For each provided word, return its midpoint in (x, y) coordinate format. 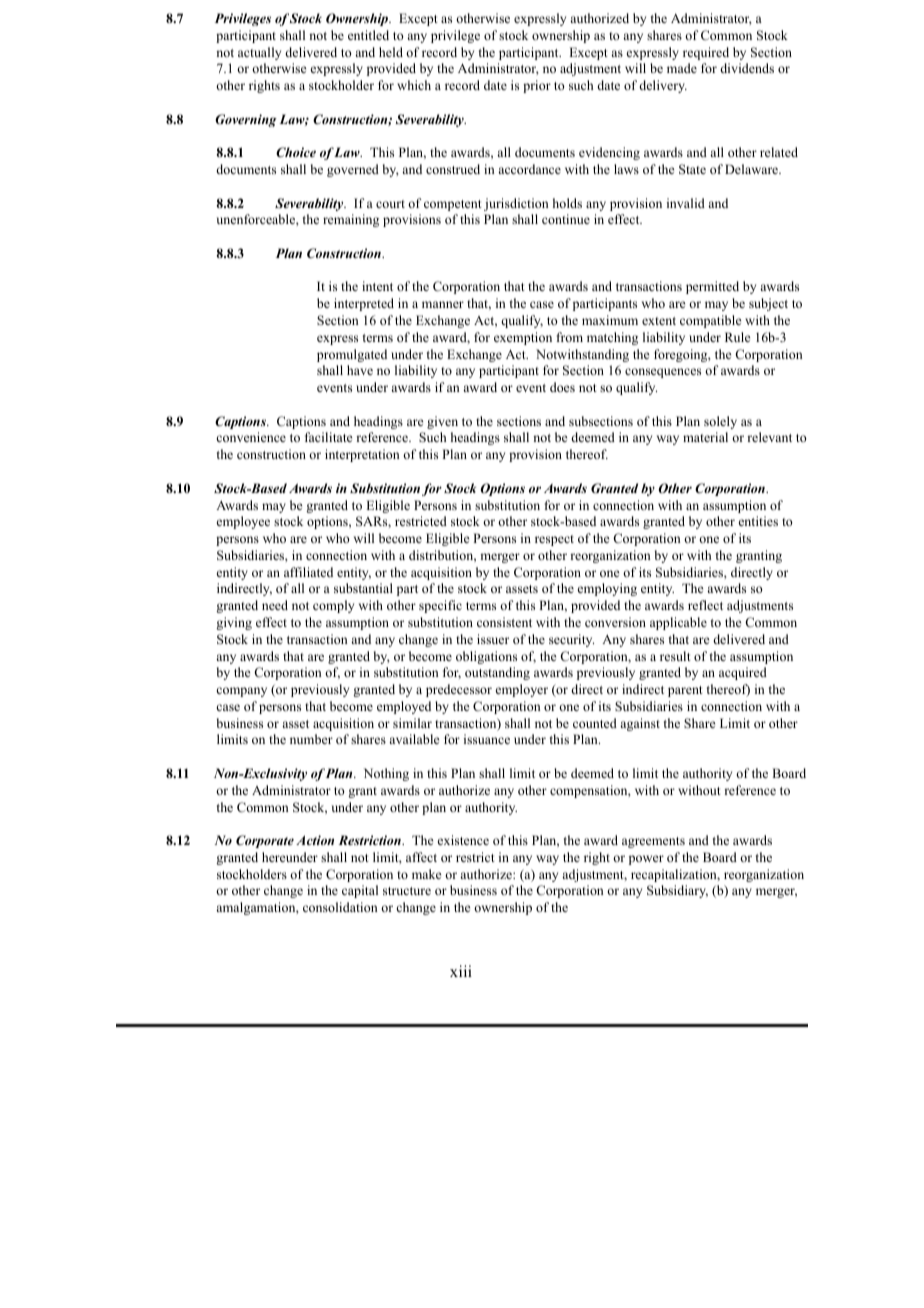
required (706, 53)
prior (537, 86)
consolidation (340, 907)
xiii (461, 971)
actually (259, 53)
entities (758, 521)
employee (243, 522)
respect (554, 540)
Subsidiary (677, 891)
